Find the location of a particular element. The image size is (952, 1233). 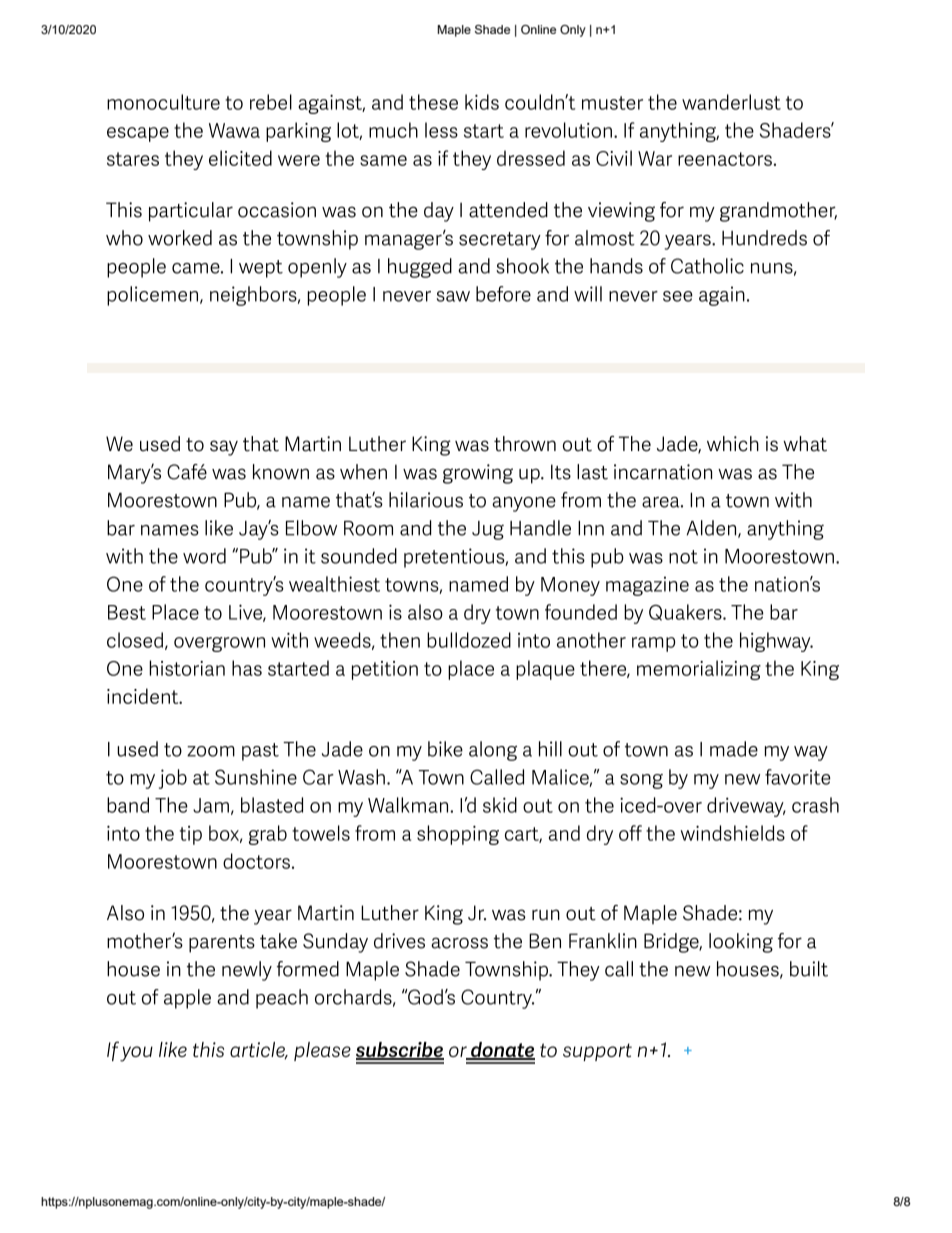

Quakers is located at coordinates (686, 612).
